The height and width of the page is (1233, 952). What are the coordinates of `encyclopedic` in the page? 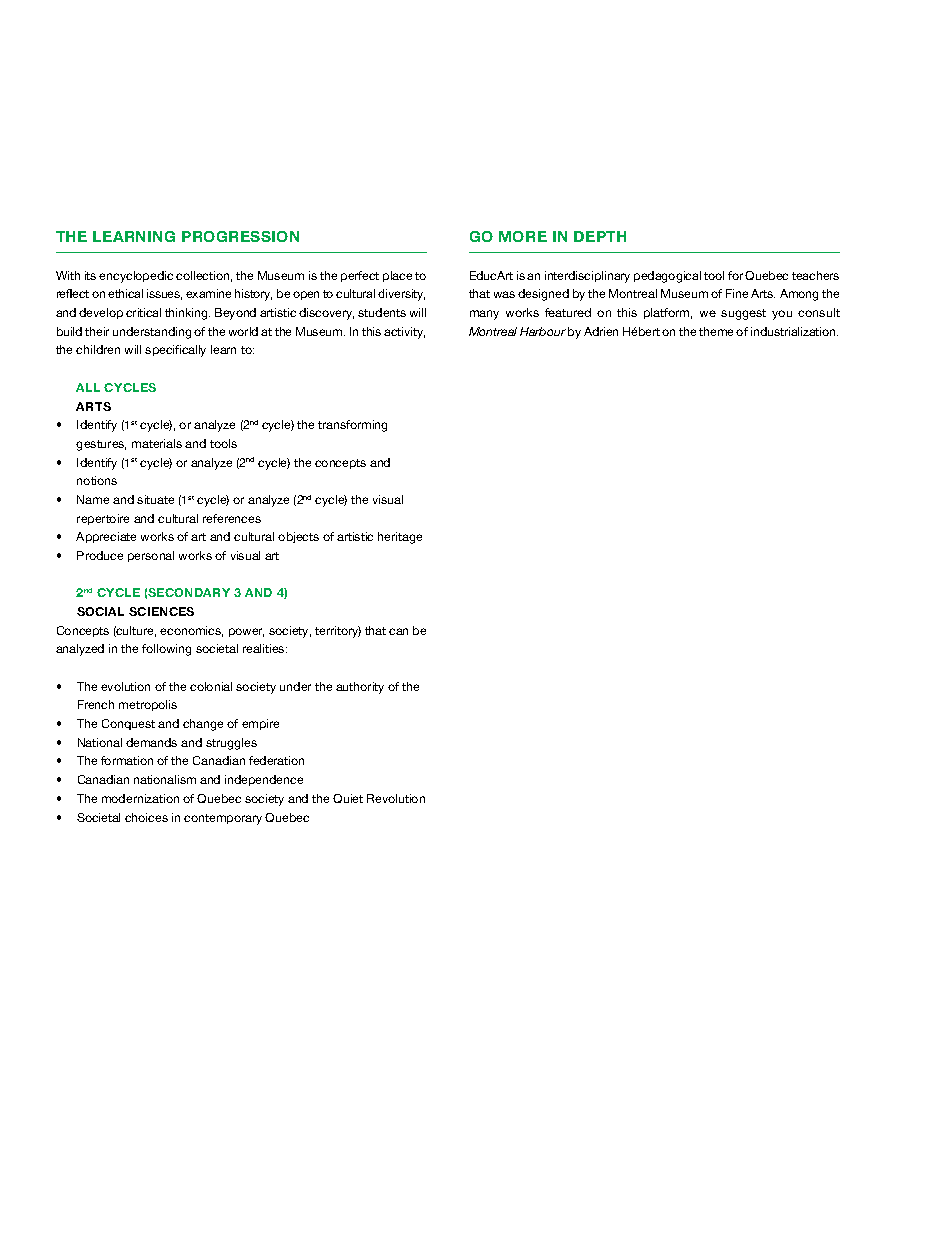 It's located at (136, 277).
